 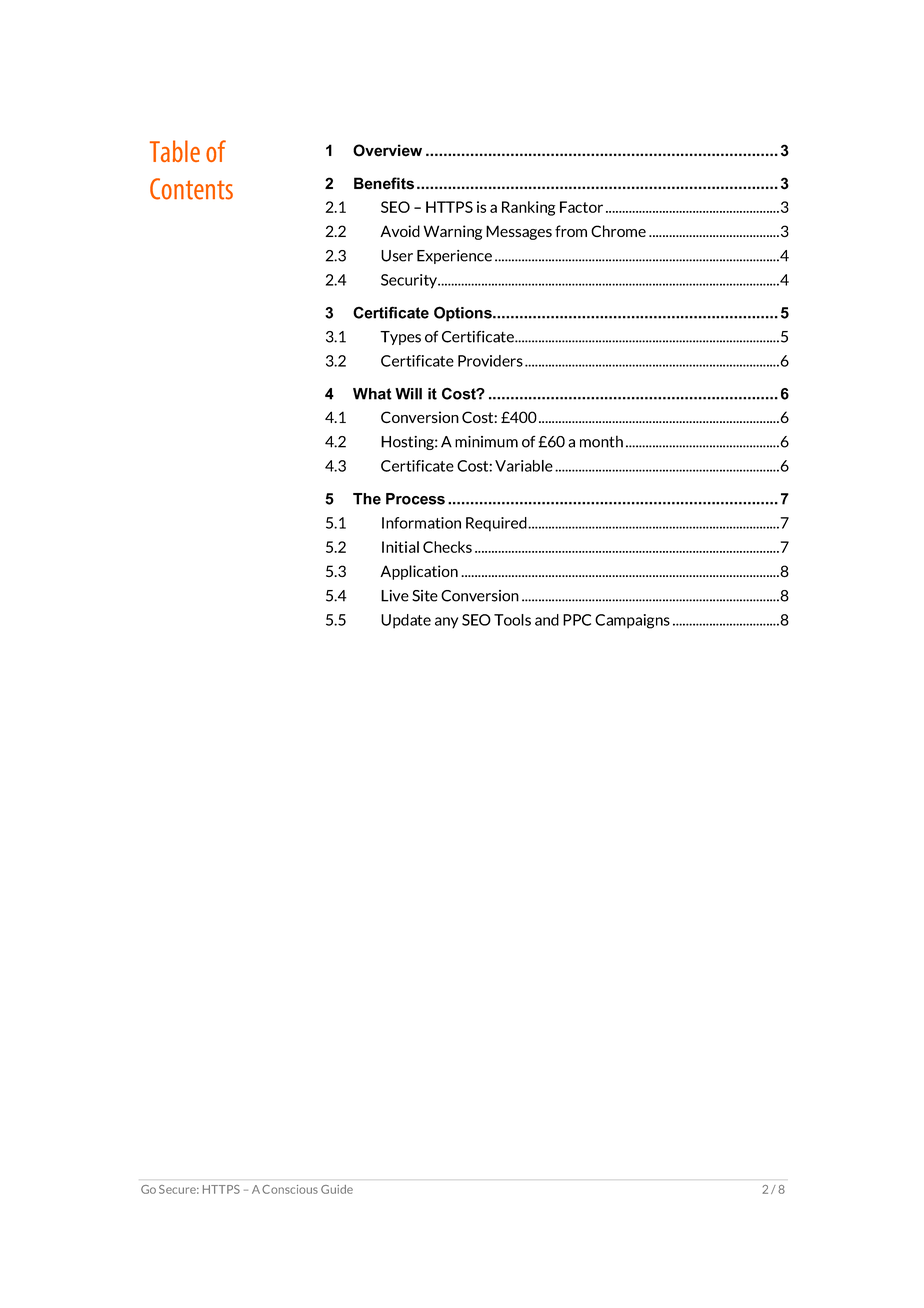 I want to click on Information, so click(x=421, y=523).
